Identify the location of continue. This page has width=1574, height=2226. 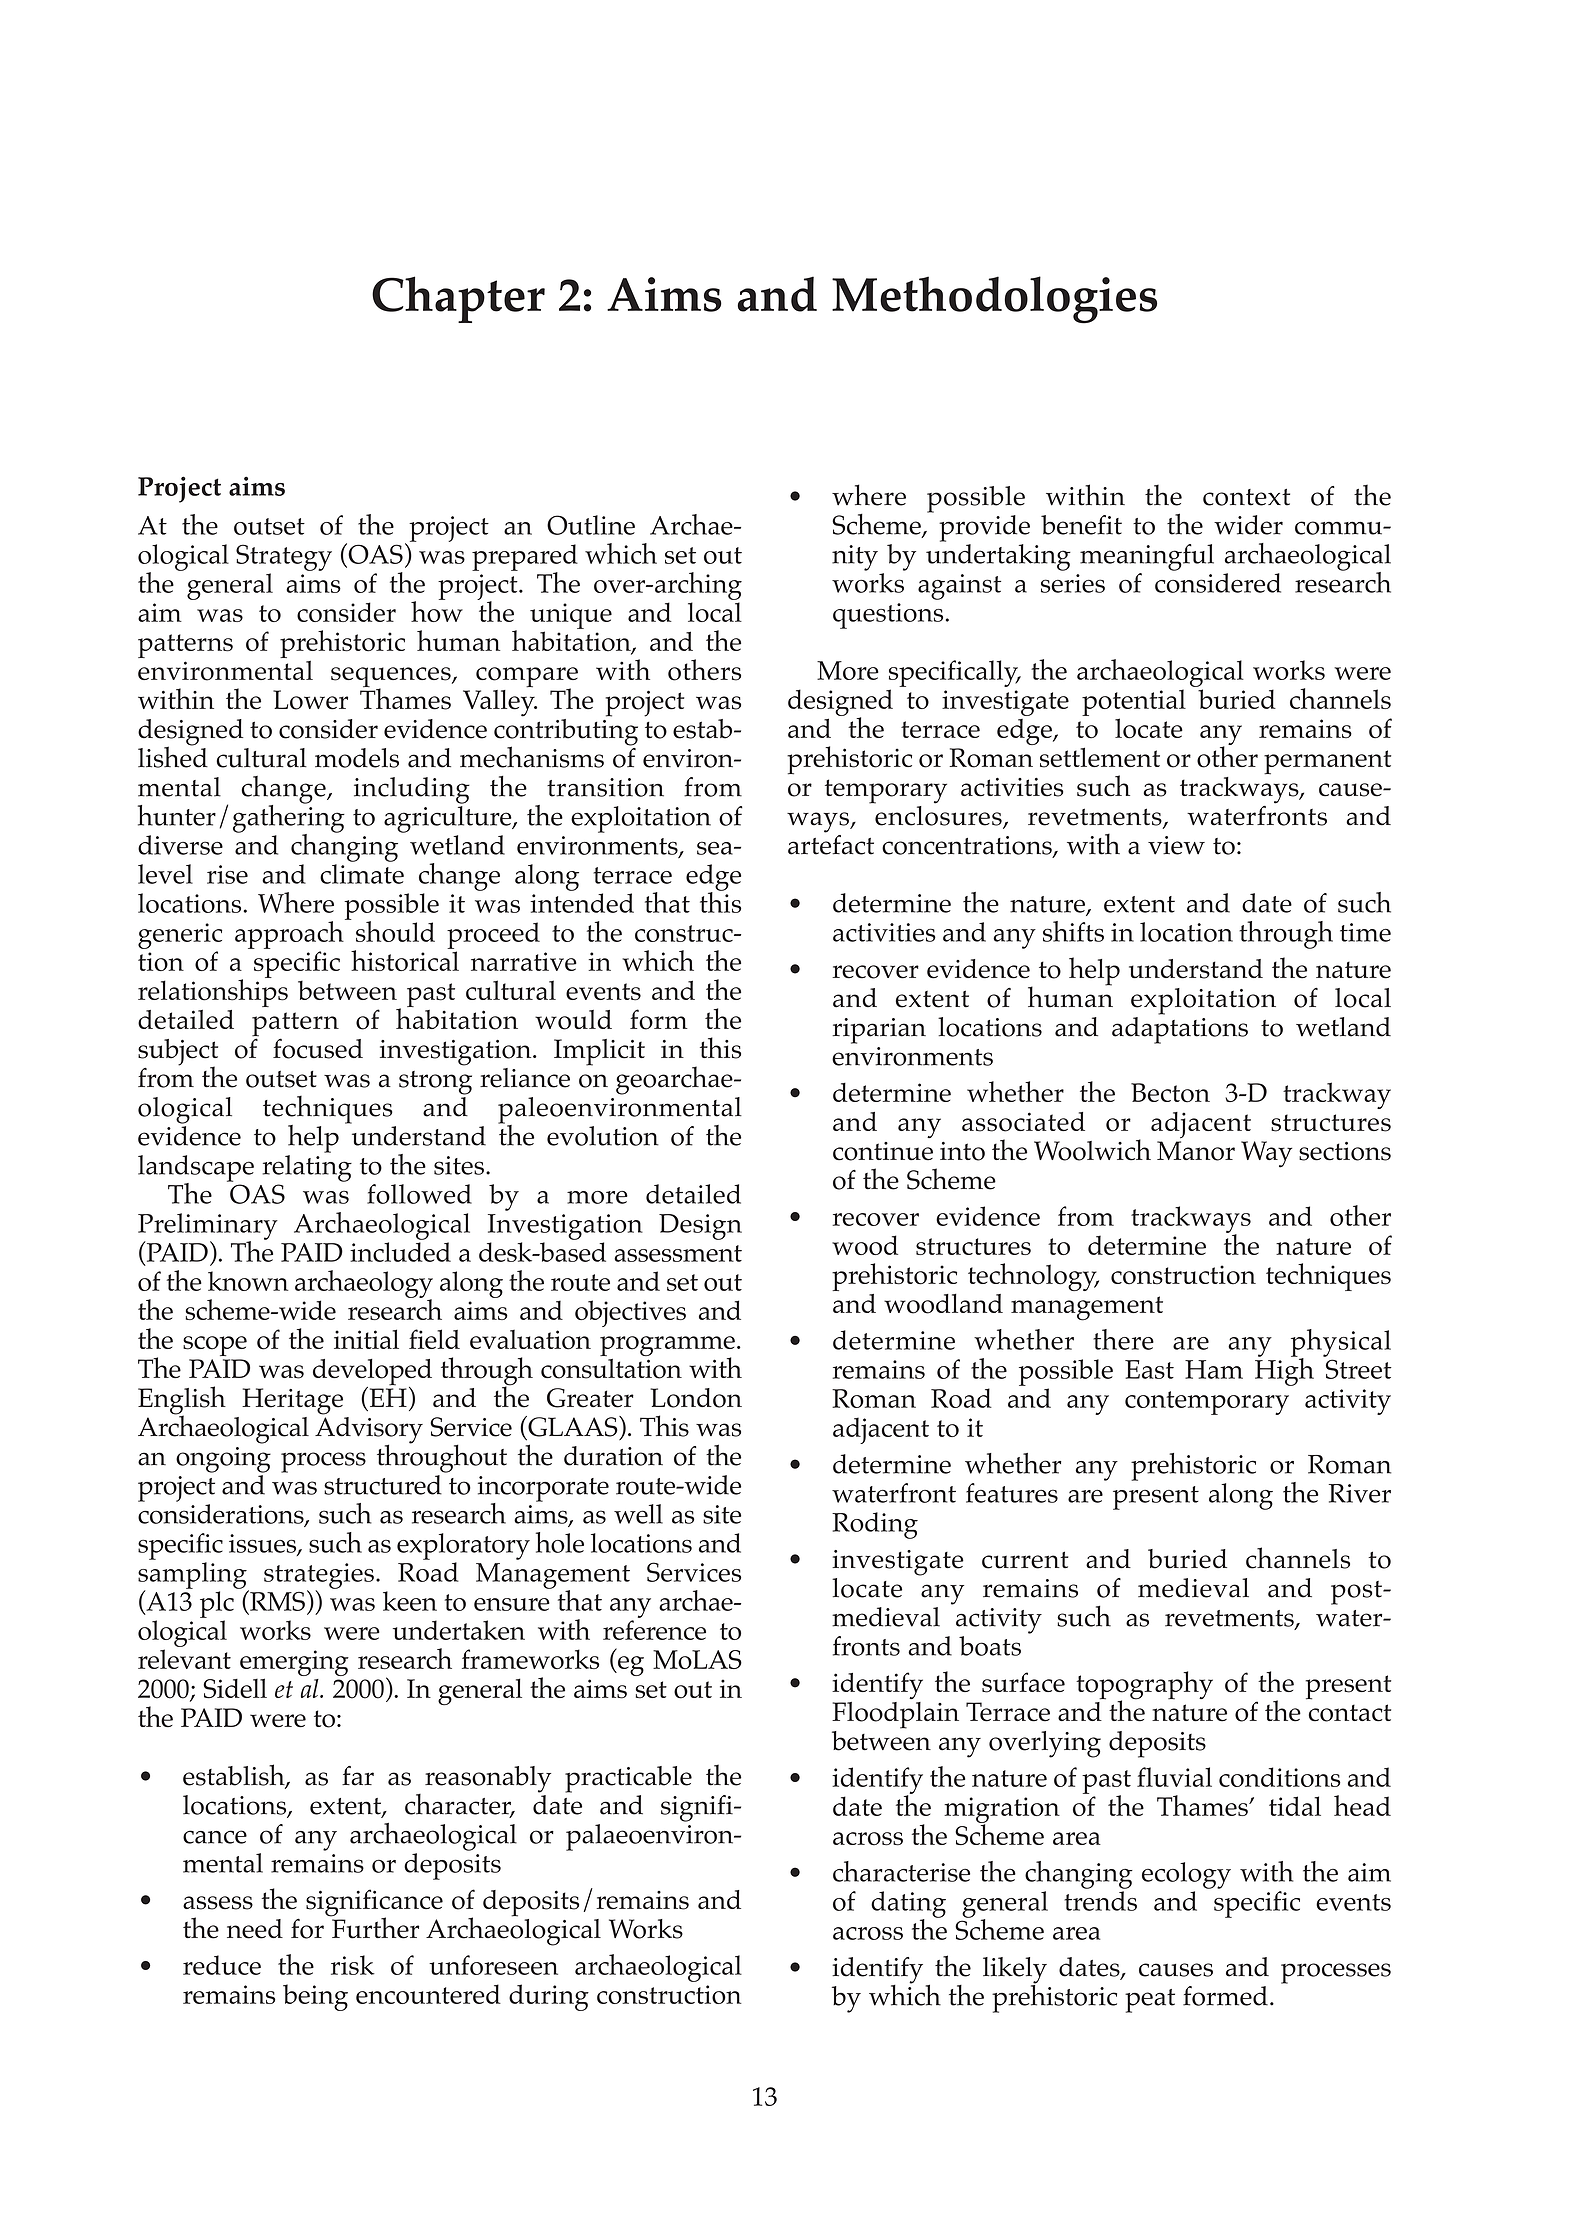
(883, 1151).
